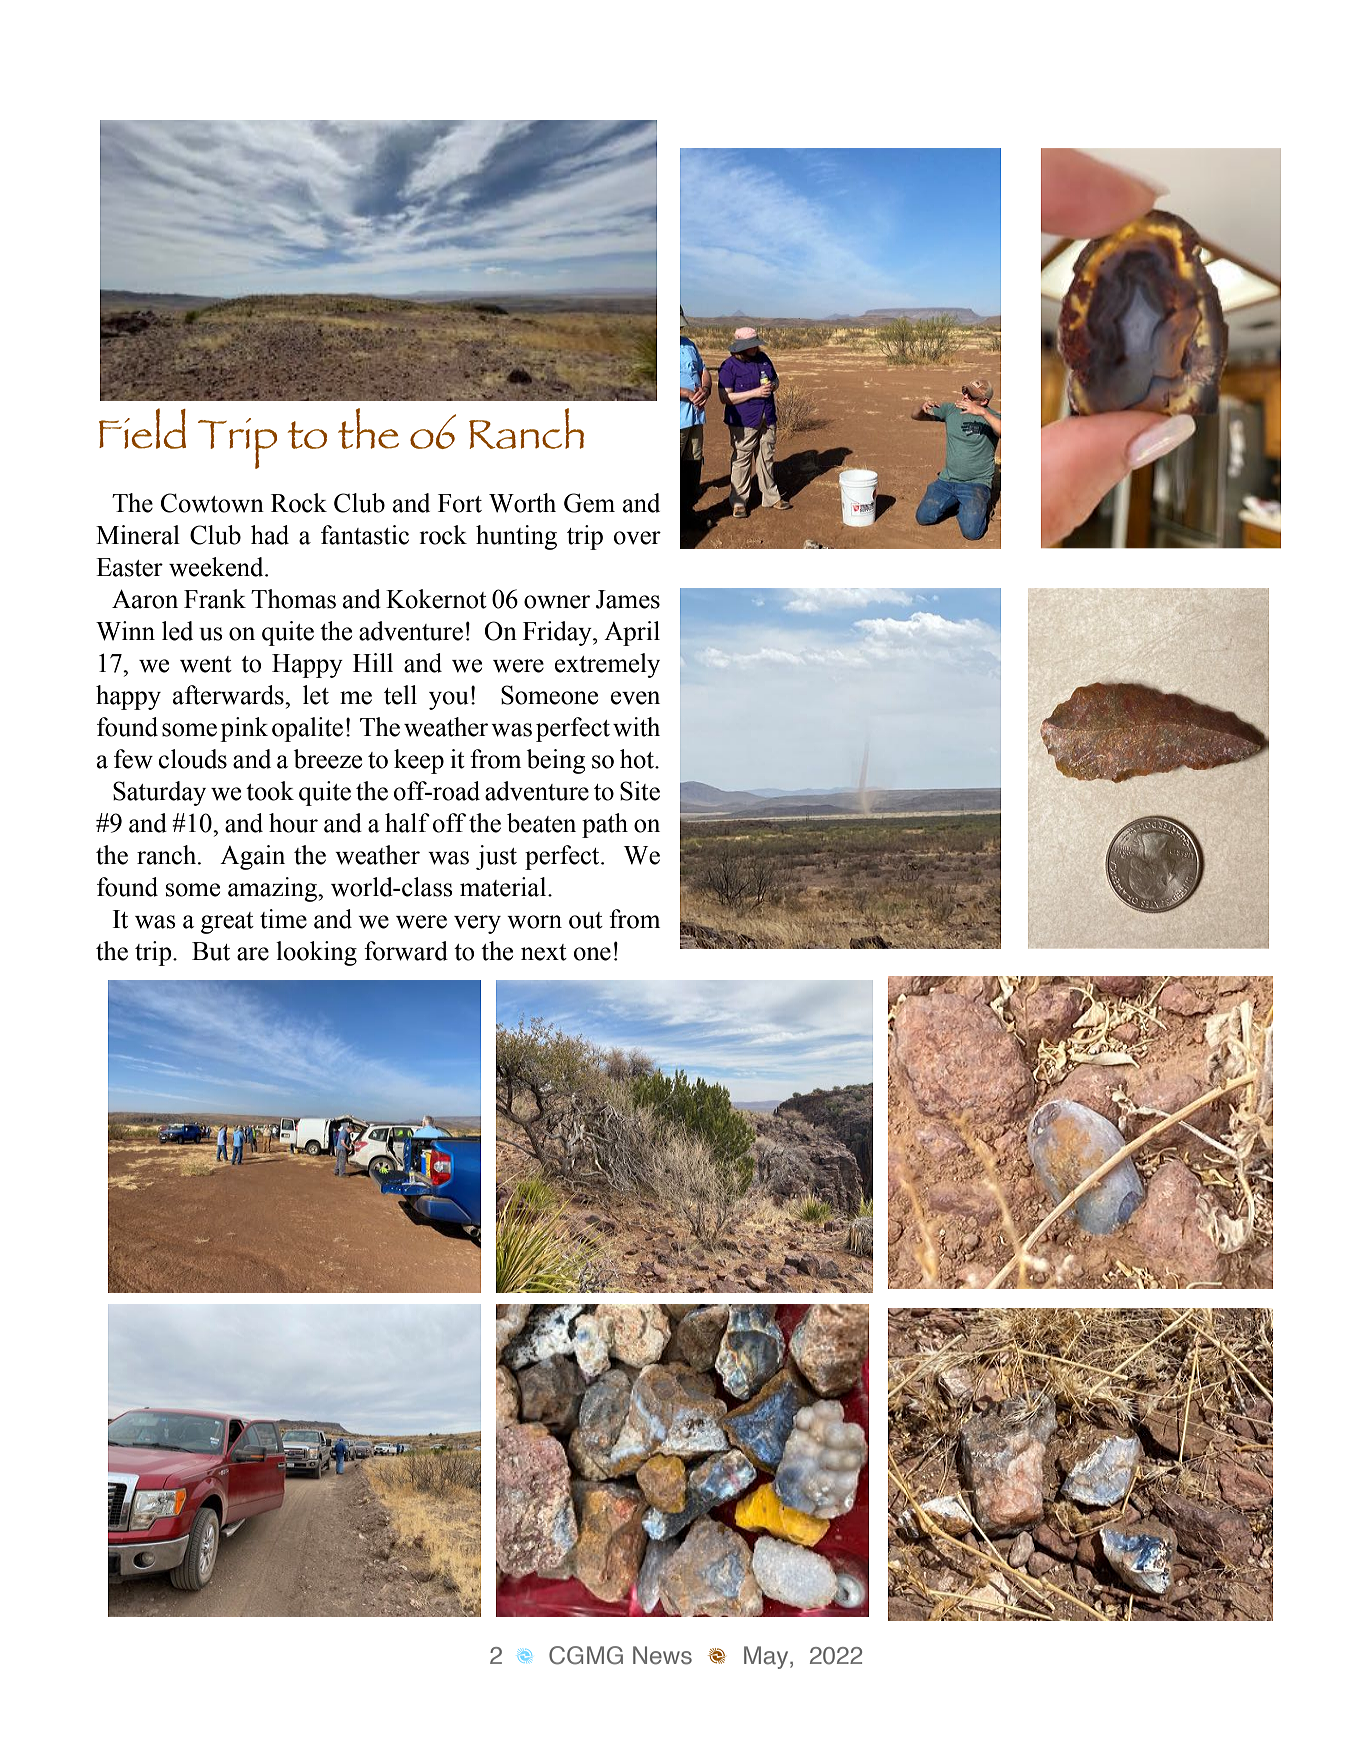 Image resolution: width=1361 pixels, height=1761 pixels. What do you see at coordinates (211, 951) in the page?
I see `But` at bounding box center [211, 951].
